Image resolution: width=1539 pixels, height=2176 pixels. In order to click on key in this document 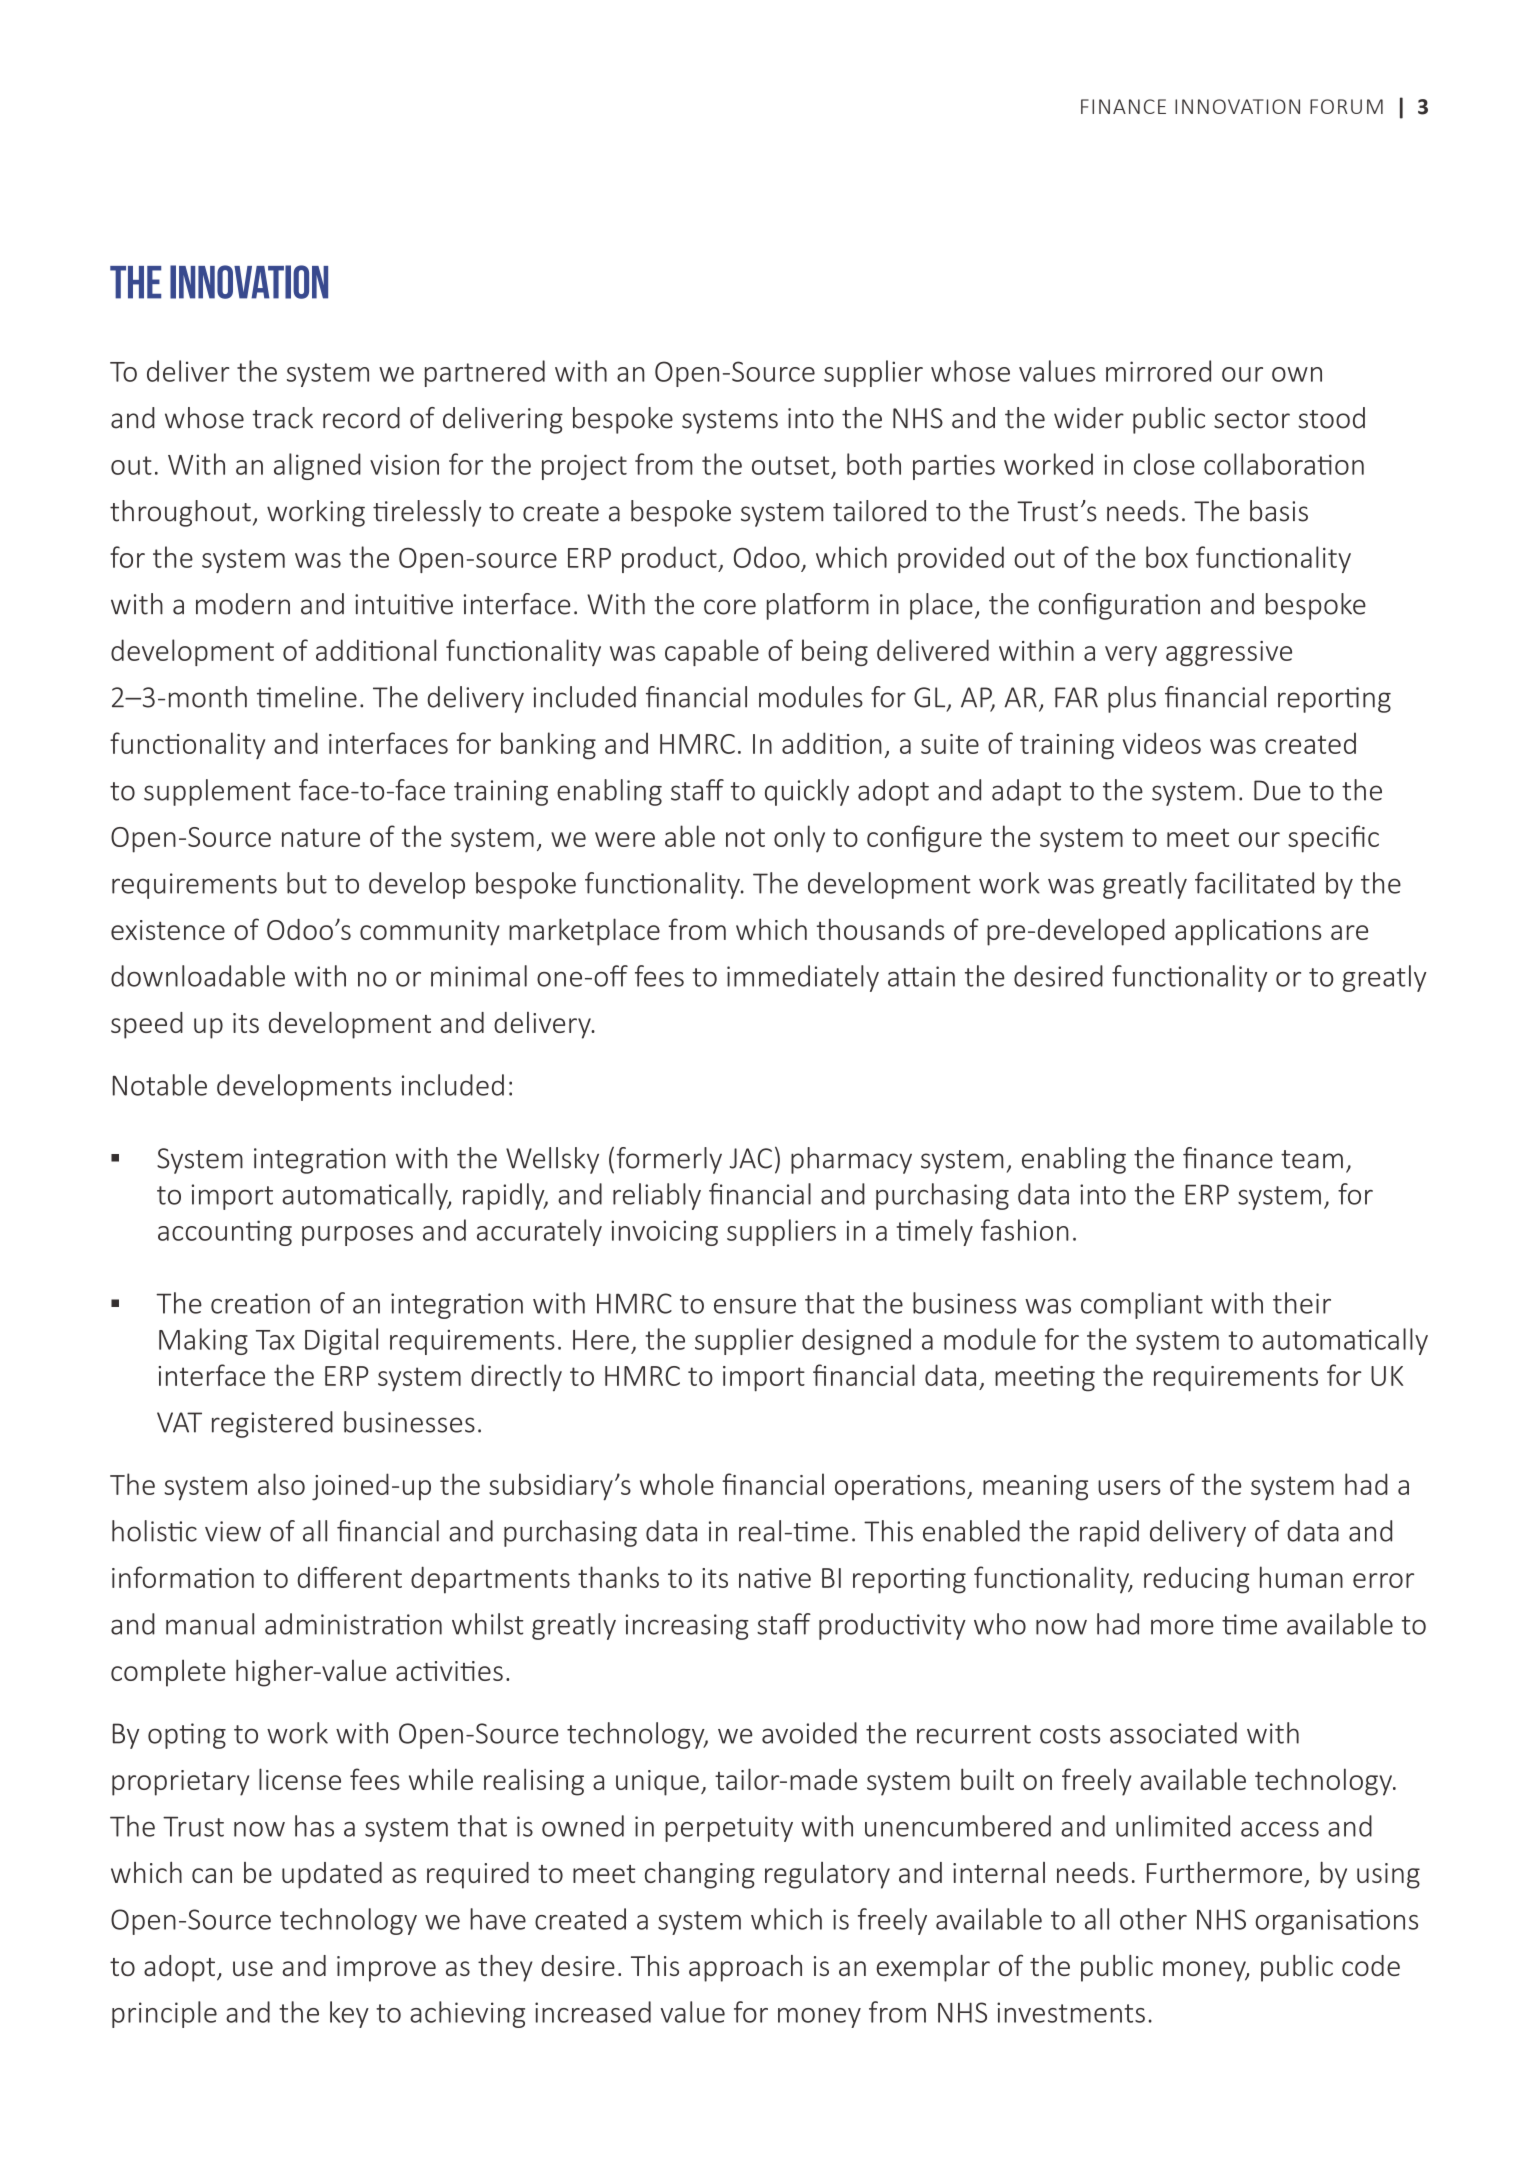, I will do `click(349, 2014)`.
